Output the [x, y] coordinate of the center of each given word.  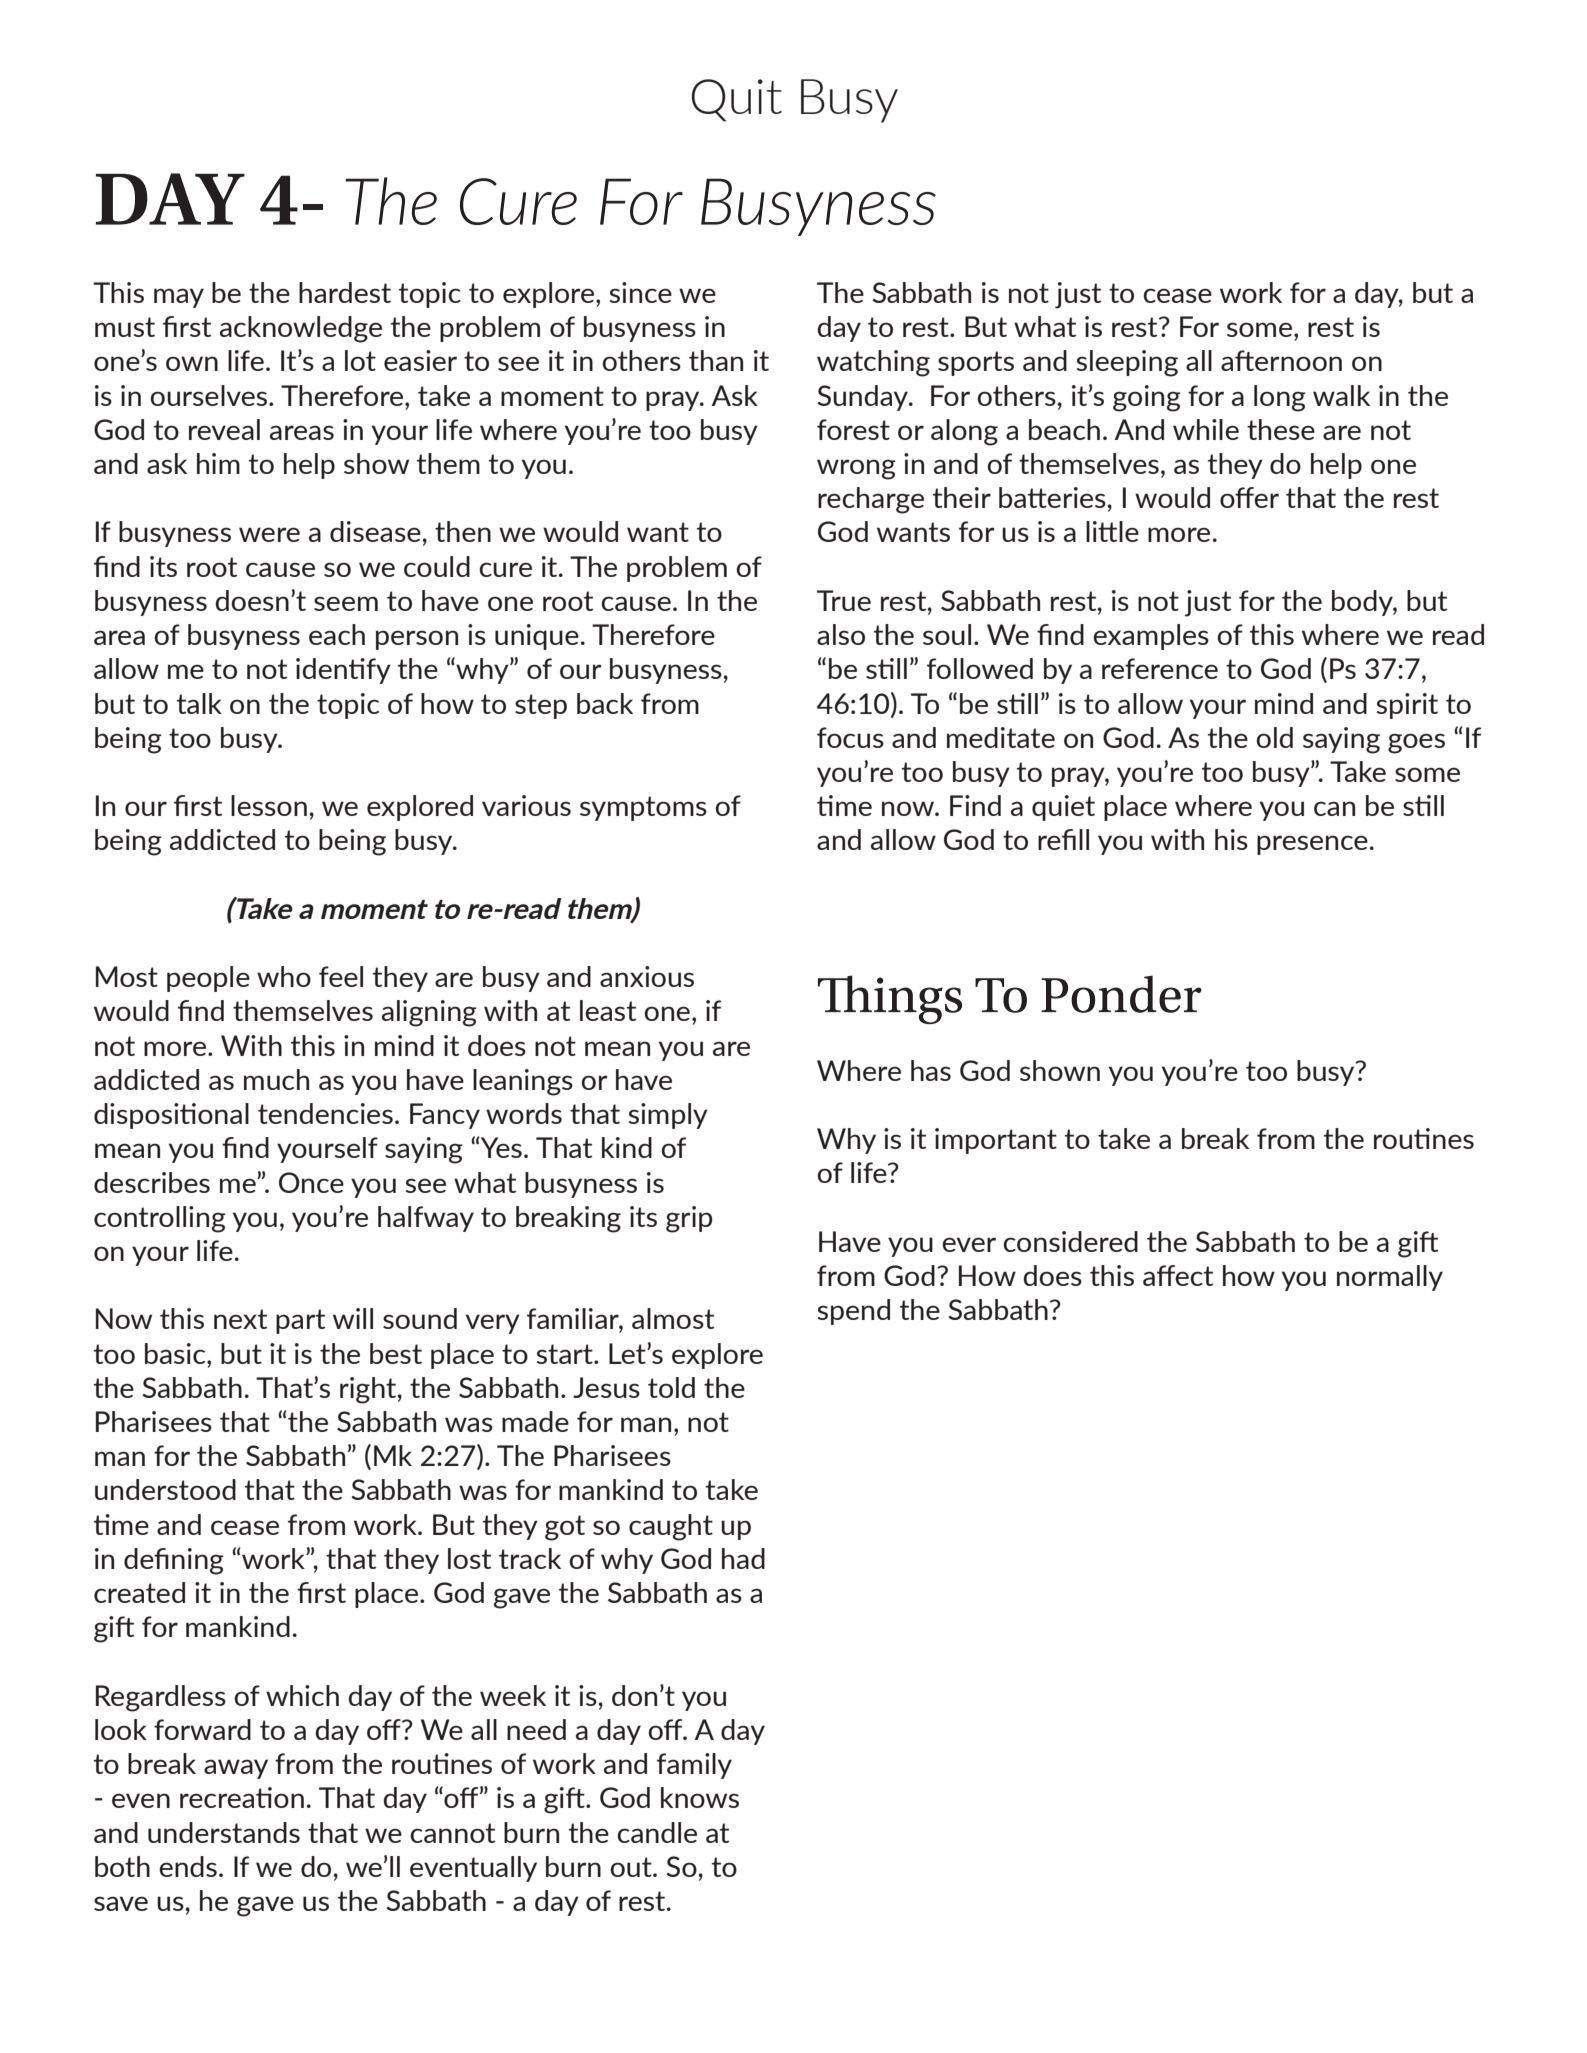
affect [1178, 1275]
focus [850, 737]
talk [199, 703]
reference [1160, 668]
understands [224, 1832]
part [300, 1321]
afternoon [1281, 360]
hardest [345, 292]
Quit [736, 100]
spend [853, 1312]
